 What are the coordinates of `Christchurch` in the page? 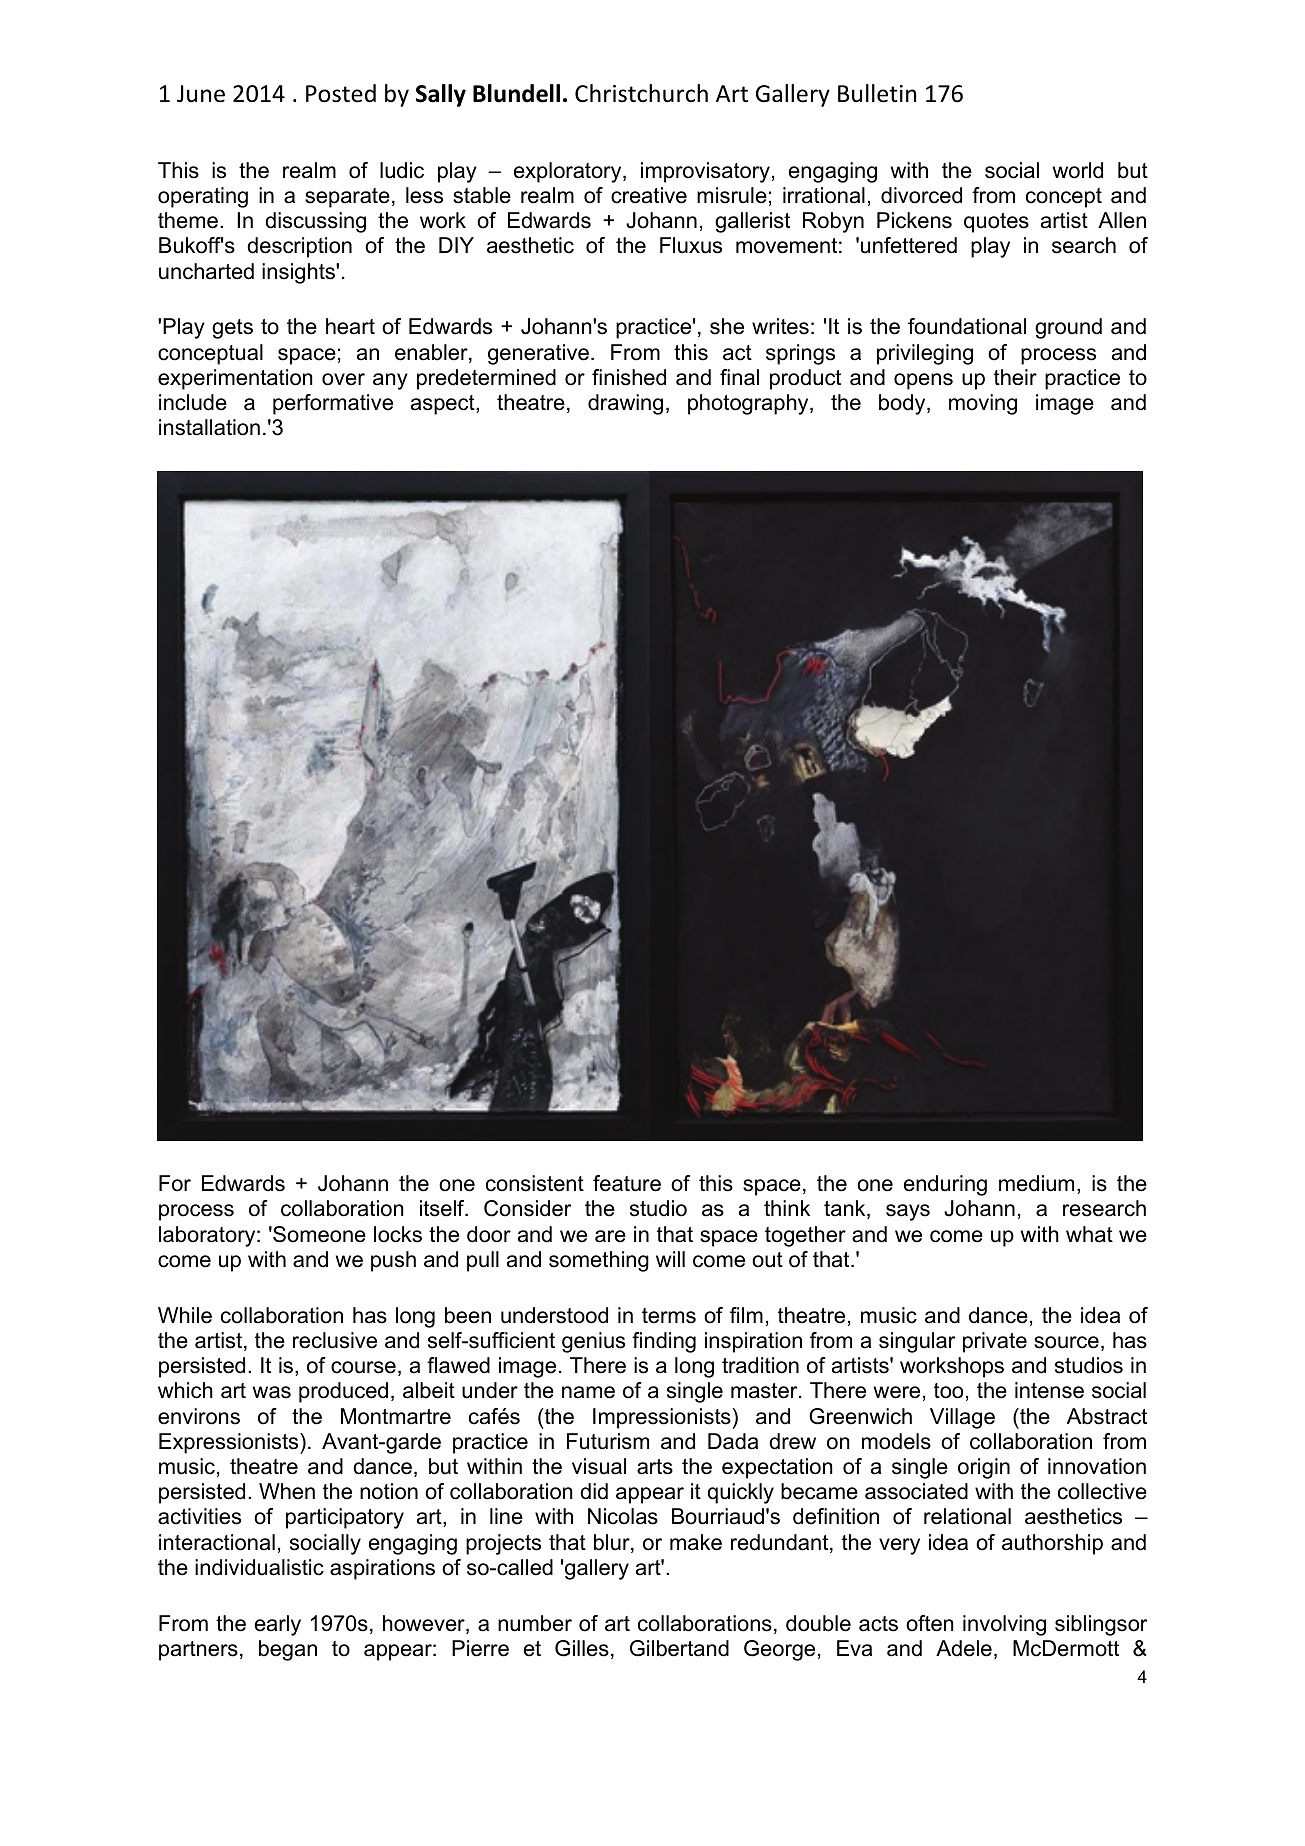 It's located at (641, 93).
